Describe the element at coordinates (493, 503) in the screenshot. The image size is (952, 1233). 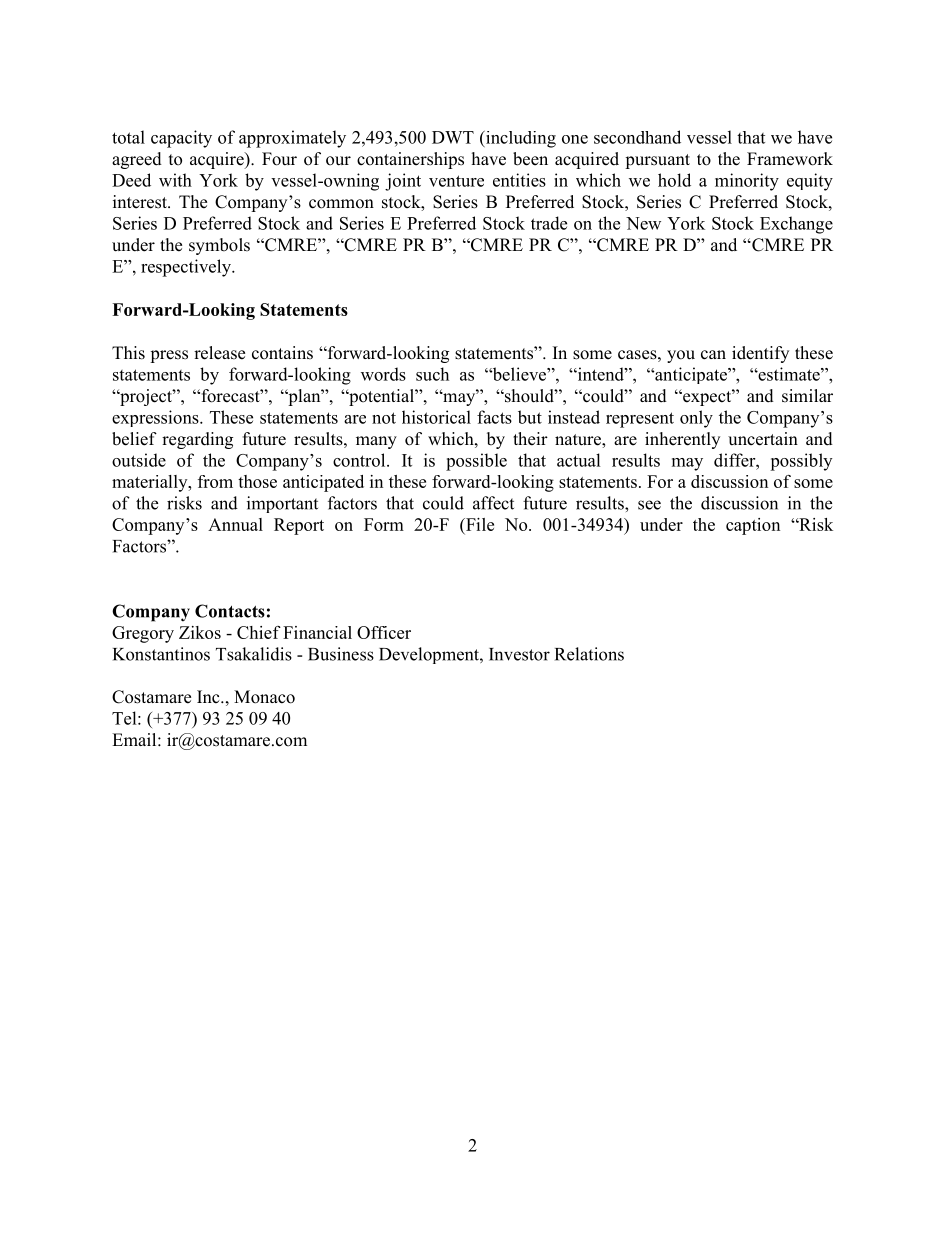
I see `affect` at that location.
